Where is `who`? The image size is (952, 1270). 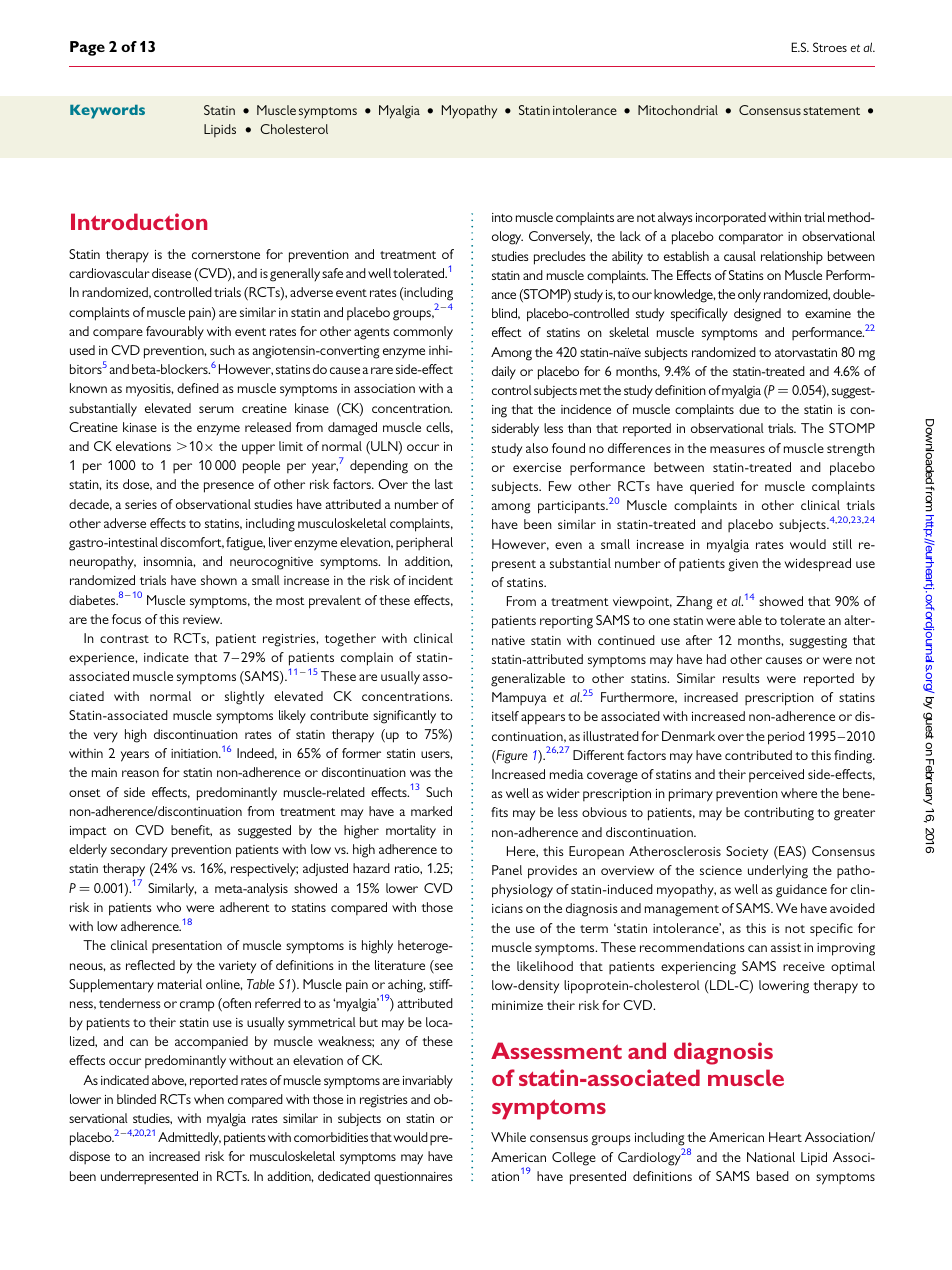 who is located at coordinates (169, 907).
